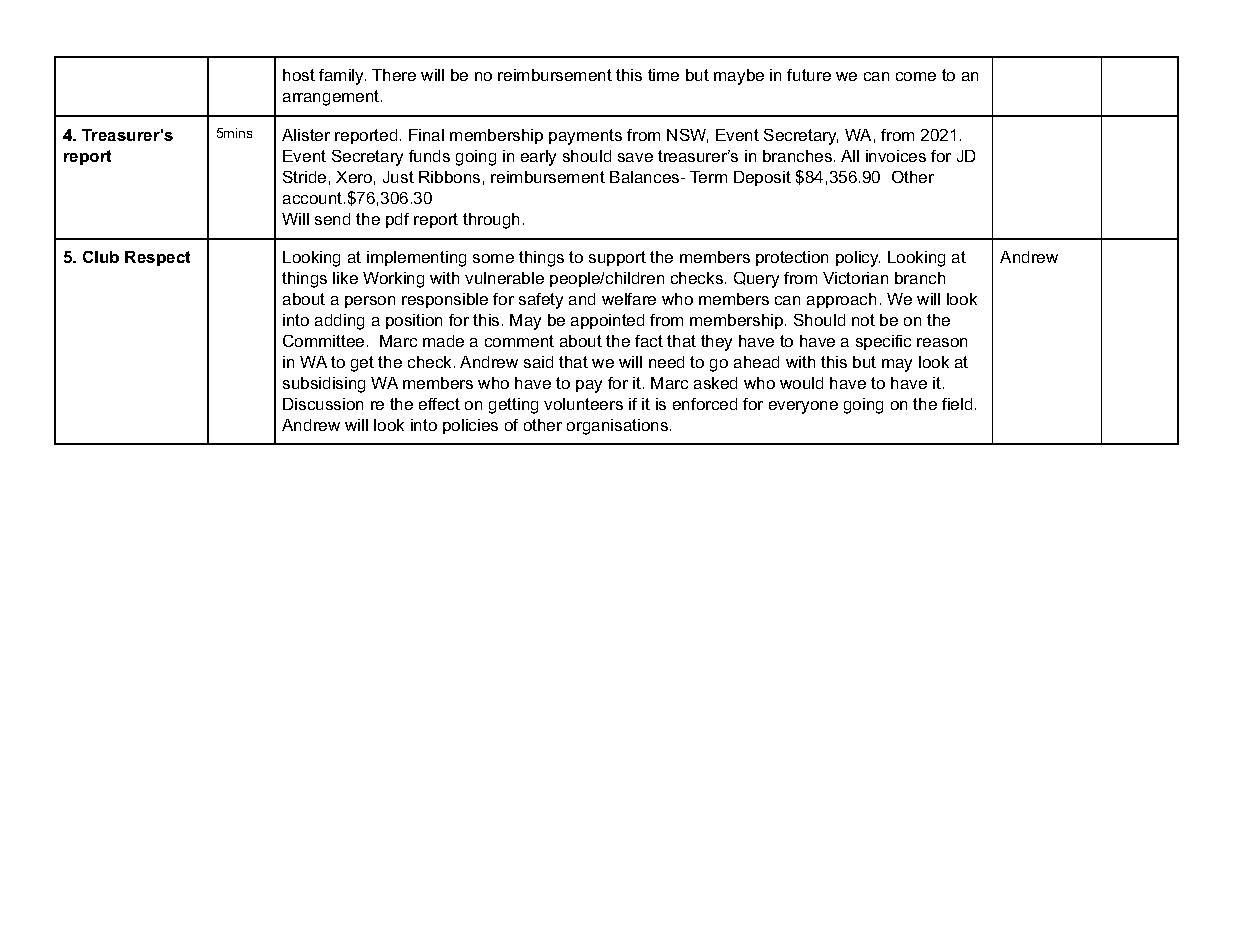  I want to click on future, so click(809, 75).
